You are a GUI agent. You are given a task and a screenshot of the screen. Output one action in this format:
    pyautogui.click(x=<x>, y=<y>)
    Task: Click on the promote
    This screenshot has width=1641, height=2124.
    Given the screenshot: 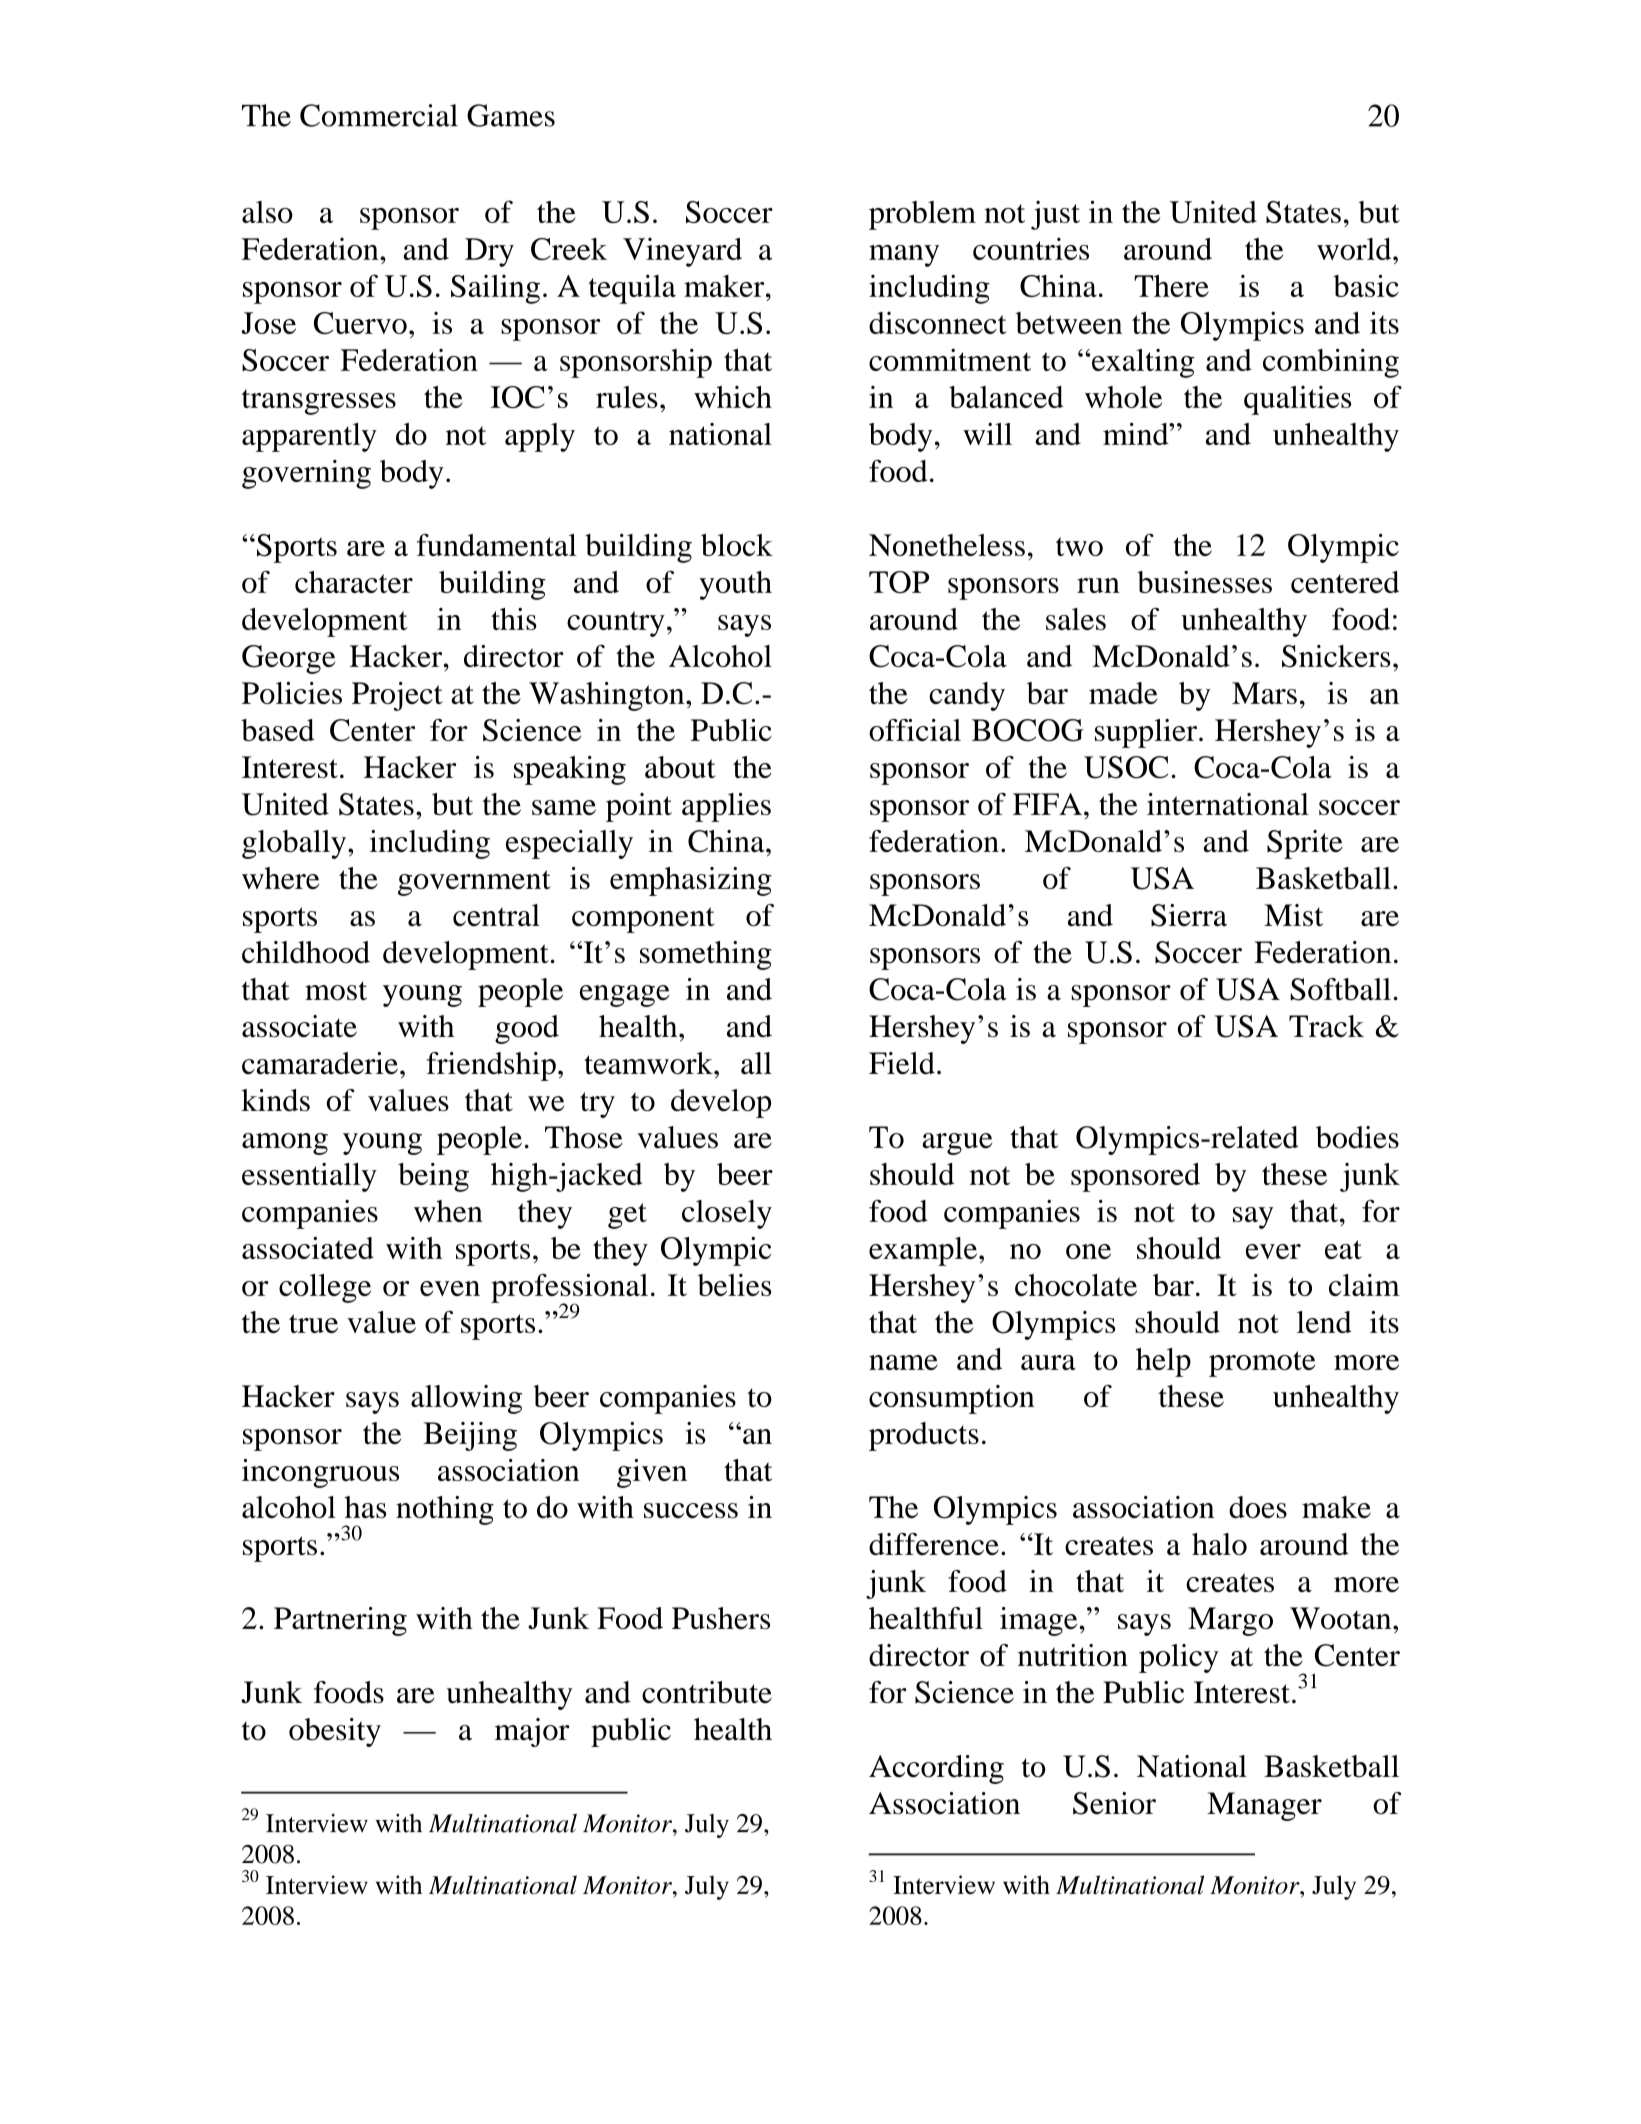 What is the action you would take?
    pyautogui.click(x=1262, y=1364)
